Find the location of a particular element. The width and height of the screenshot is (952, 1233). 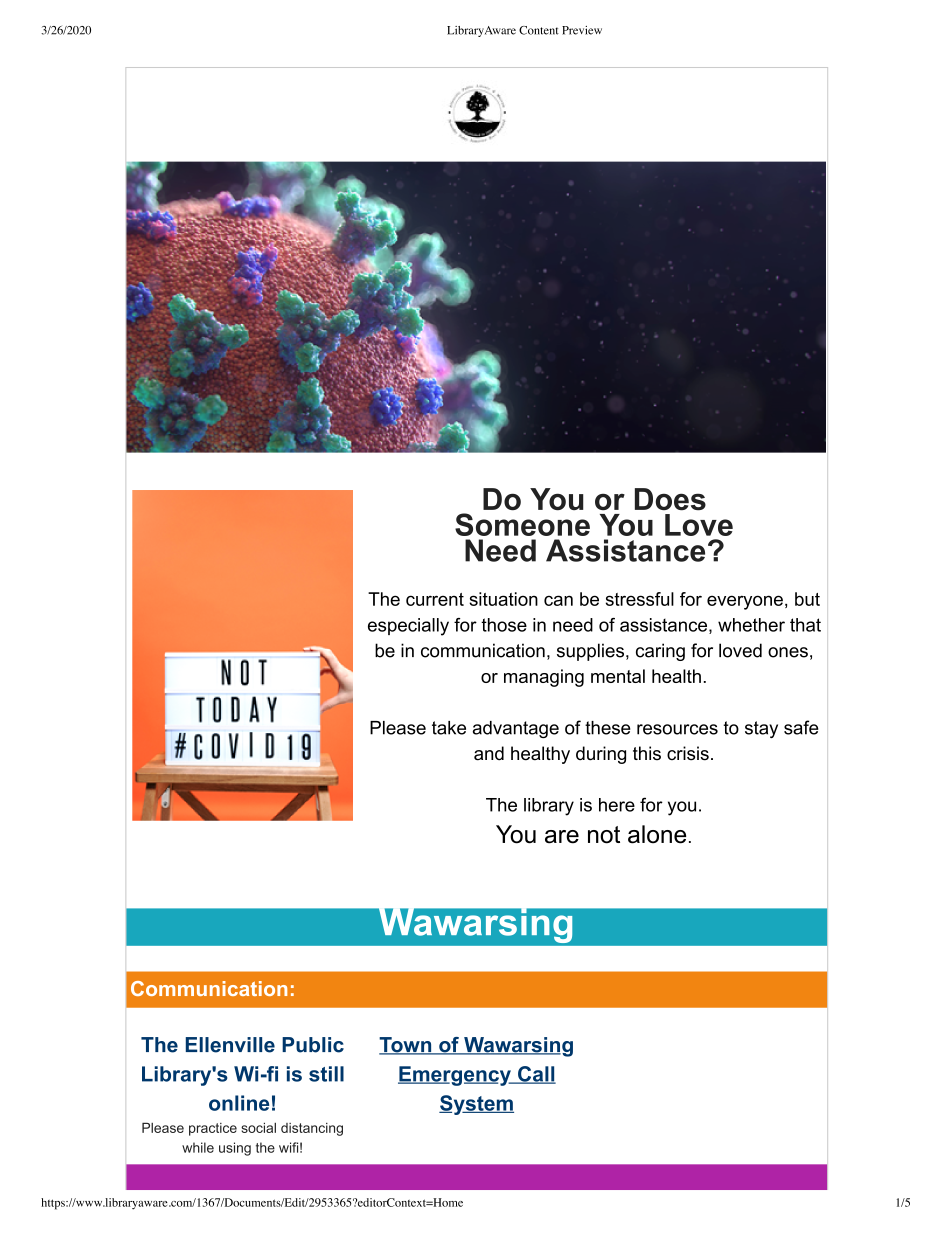

Preview is located at coordinates (582, 30).
